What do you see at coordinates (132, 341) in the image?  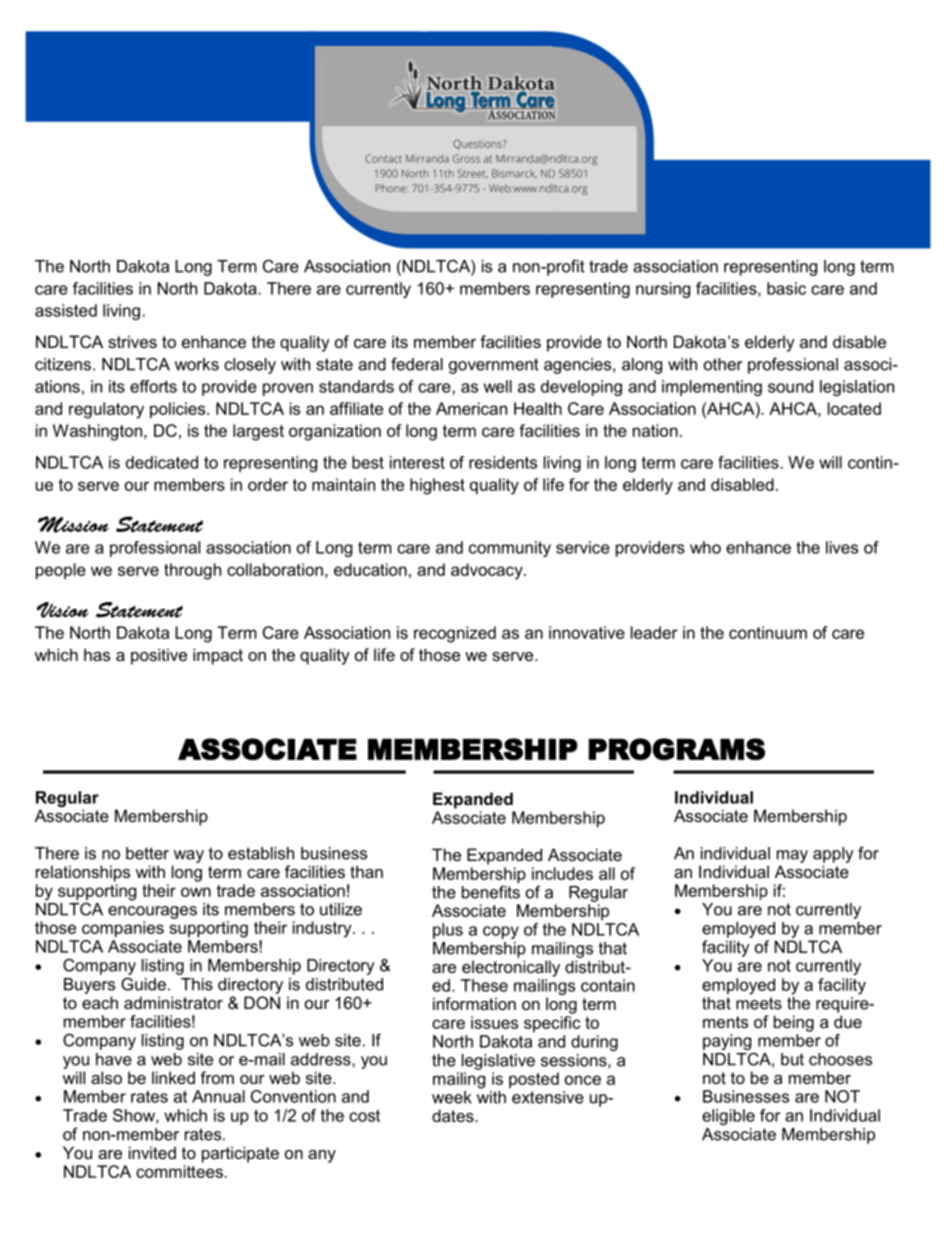 I see `strives` at bounding box center [132, 341].
